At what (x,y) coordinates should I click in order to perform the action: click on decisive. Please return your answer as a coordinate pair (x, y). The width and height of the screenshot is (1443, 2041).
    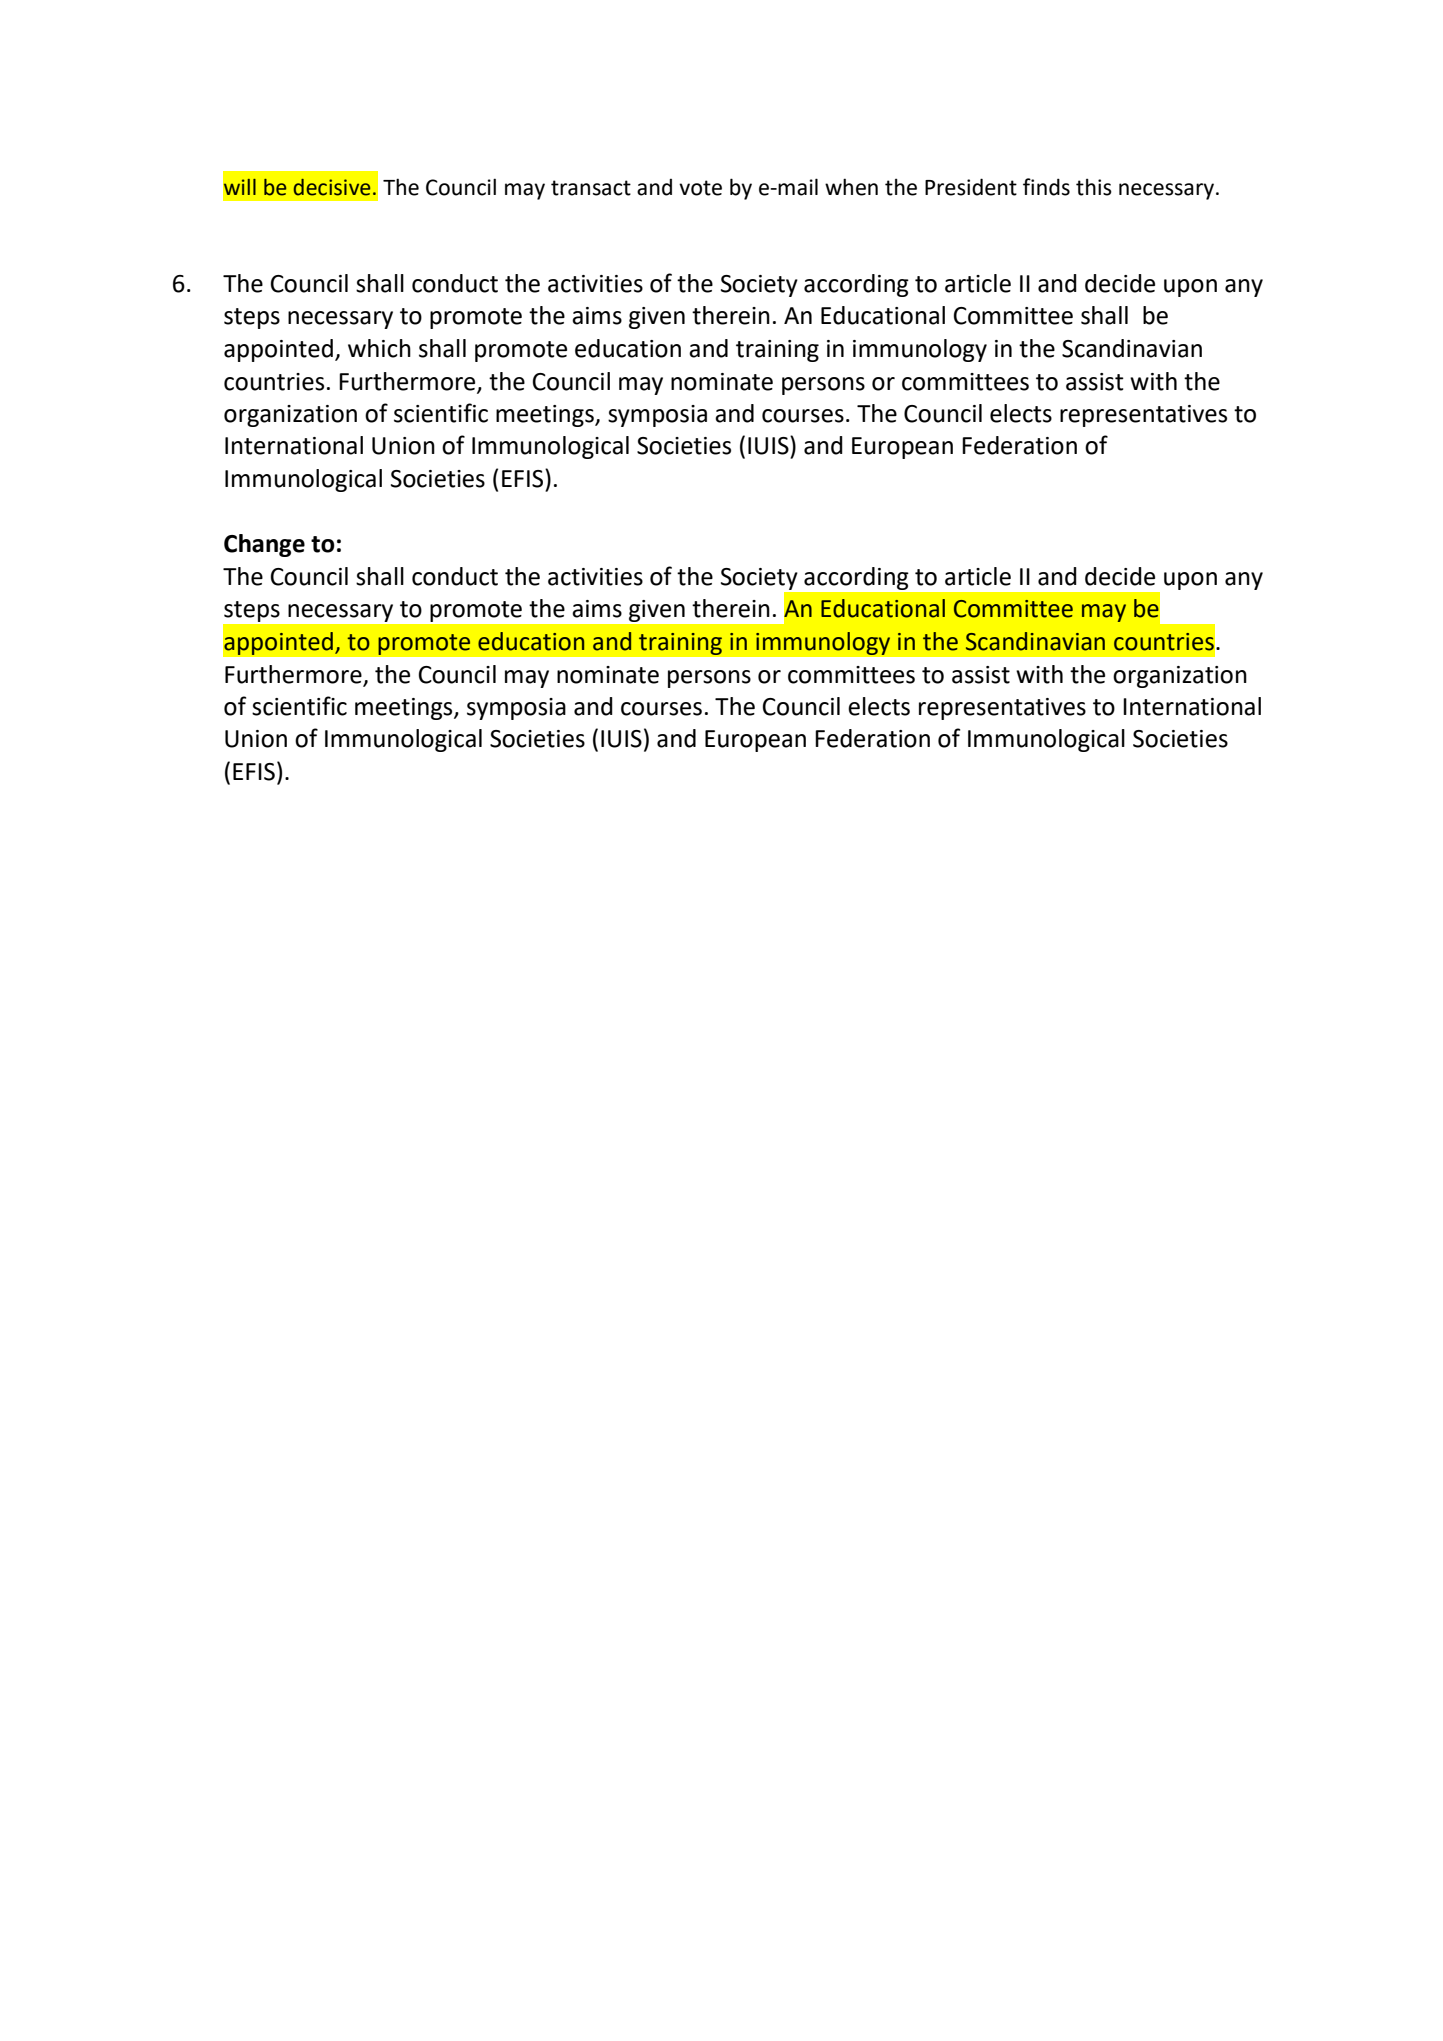
    Looking at the image, I should click on (331, 187).
